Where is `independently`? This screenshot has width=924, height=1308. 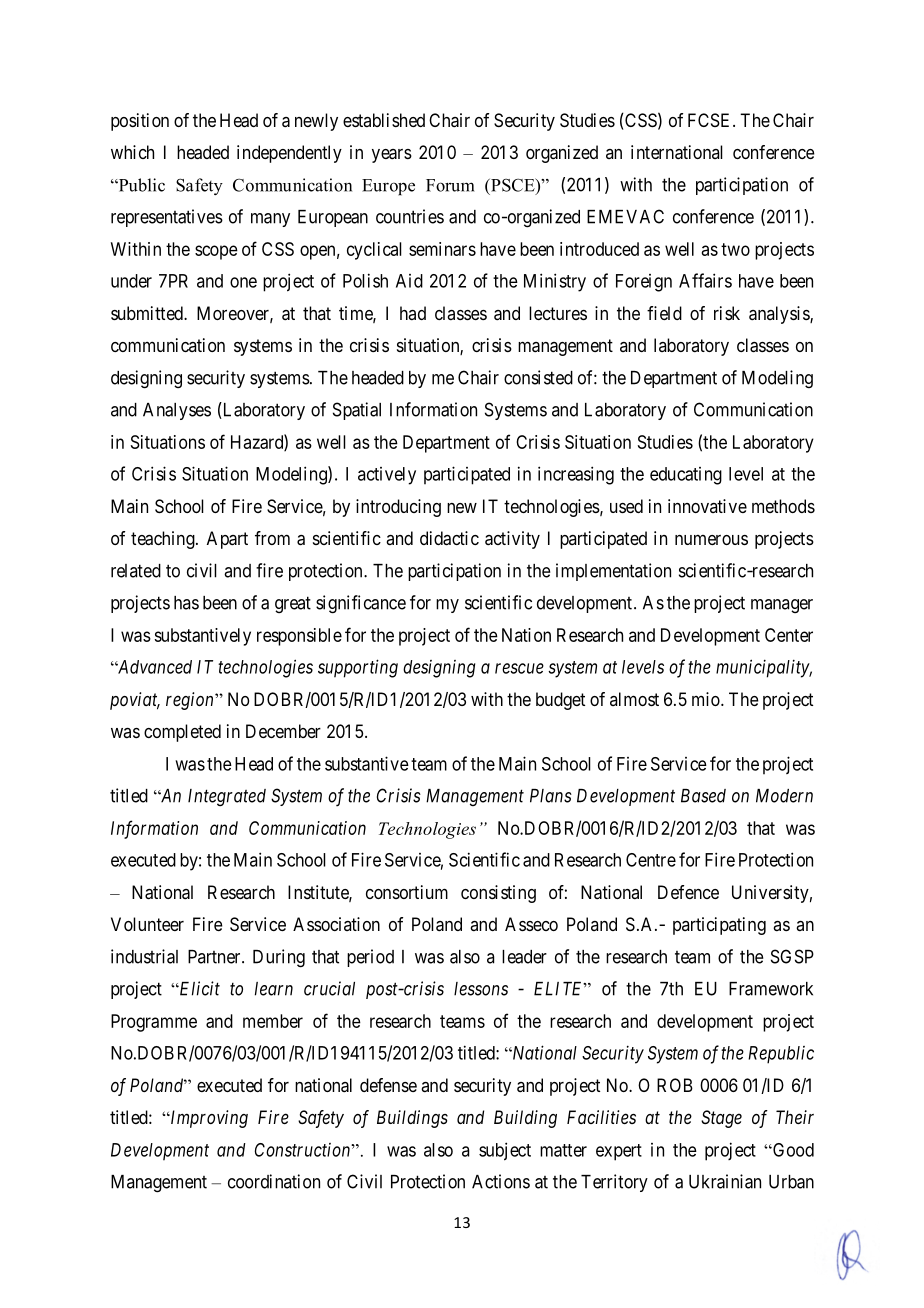
independently is located at coordinates (289, 154).
